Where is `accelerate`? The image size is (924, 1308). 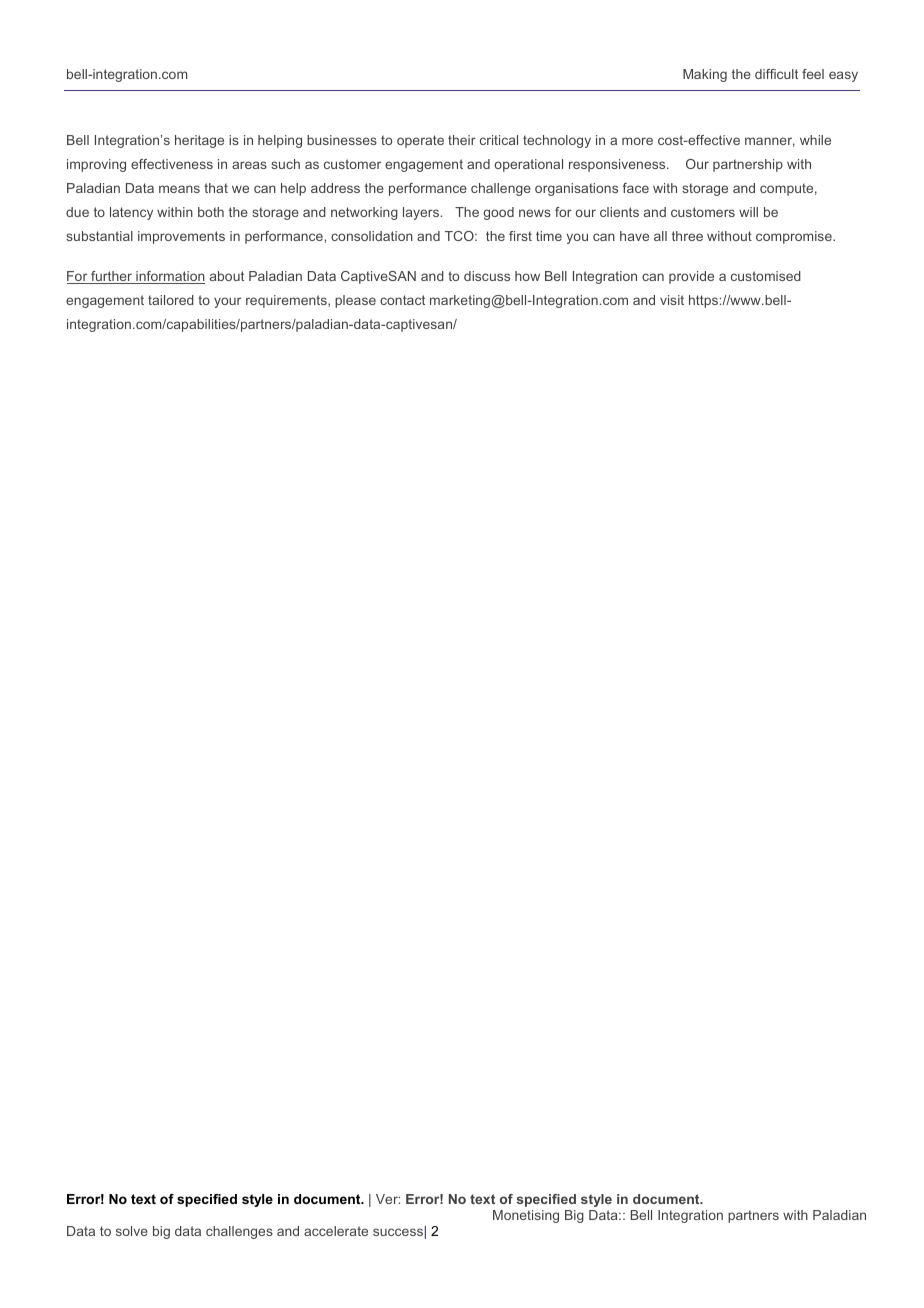
accelerate is located at coordinates (336, 1231).
